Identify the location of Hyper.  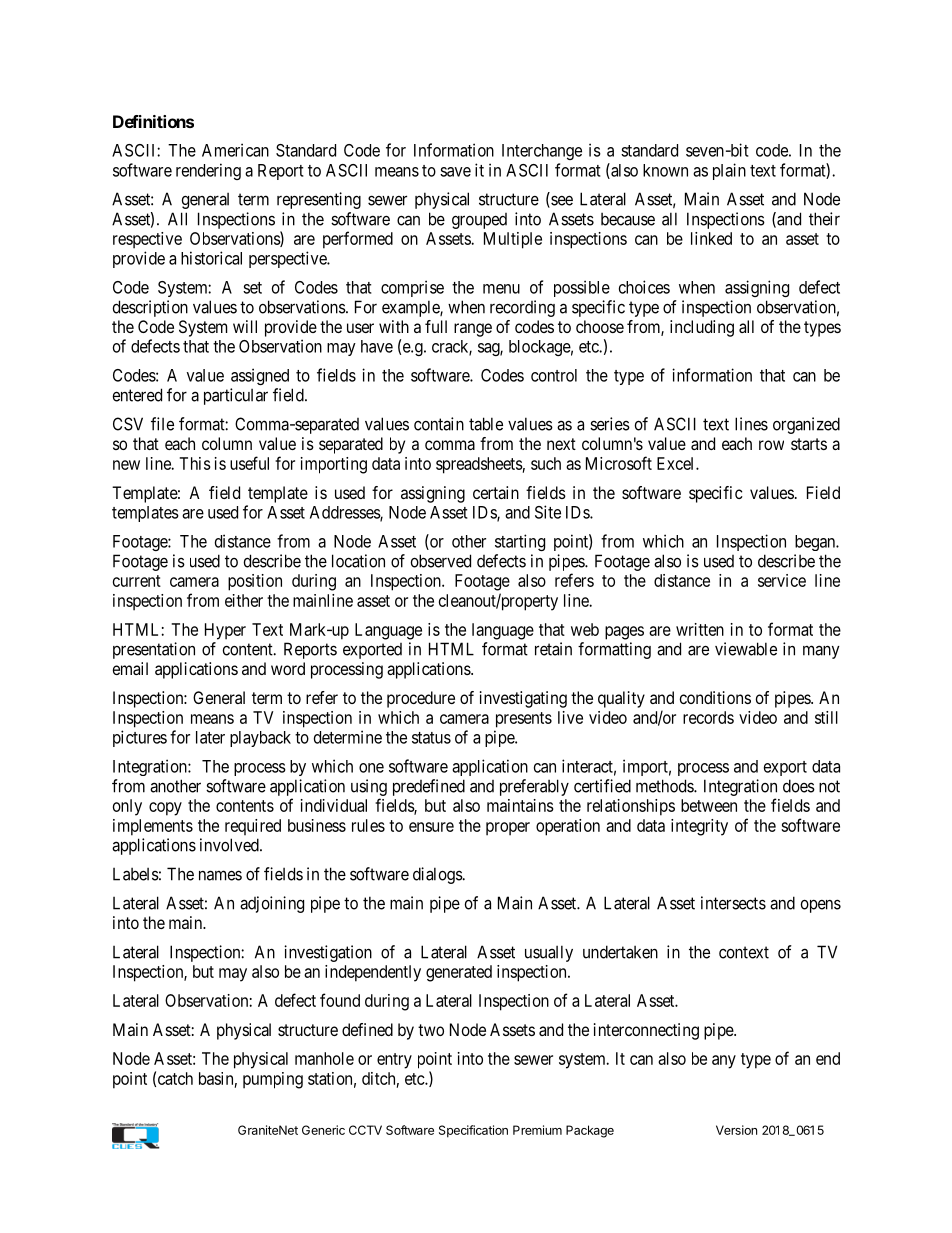
(225, 631).
